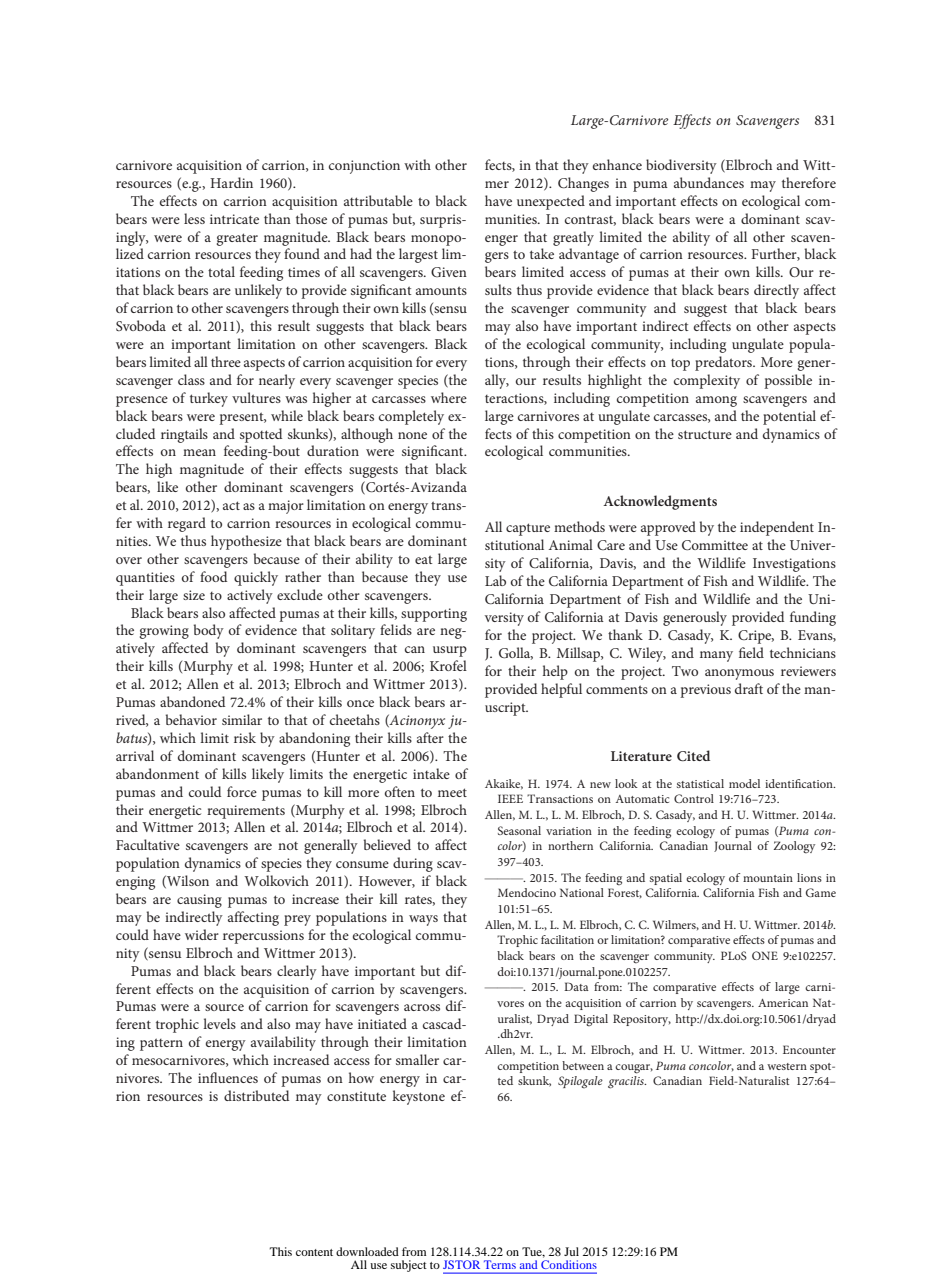 This document has width=948, height=1288. I want to click on mountain, so click(768, 878).
